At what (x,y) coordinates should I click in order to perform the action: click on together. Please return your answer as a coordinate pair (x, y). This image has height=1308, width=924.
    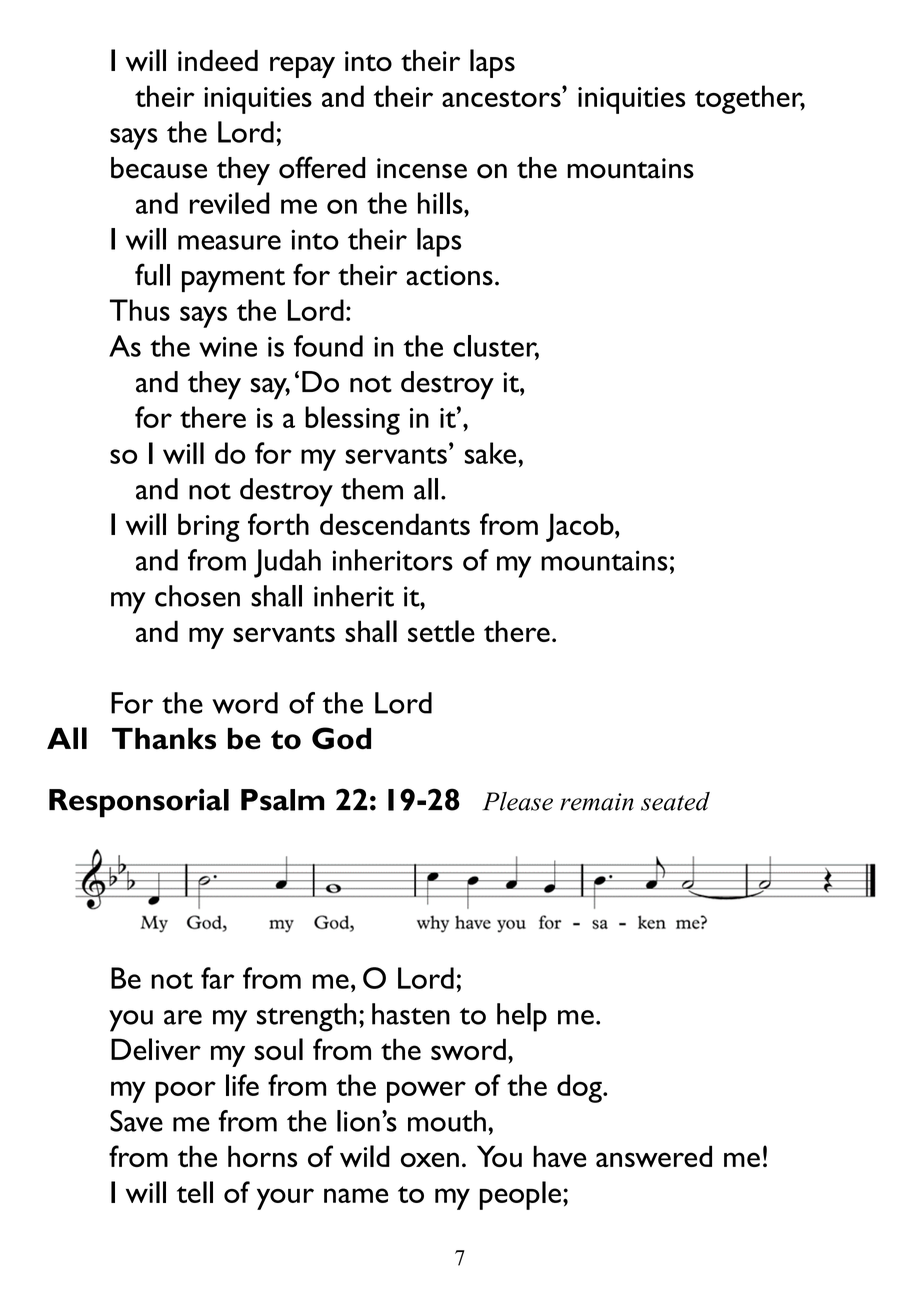
    Looking at the image, I should click on (750, 99).
